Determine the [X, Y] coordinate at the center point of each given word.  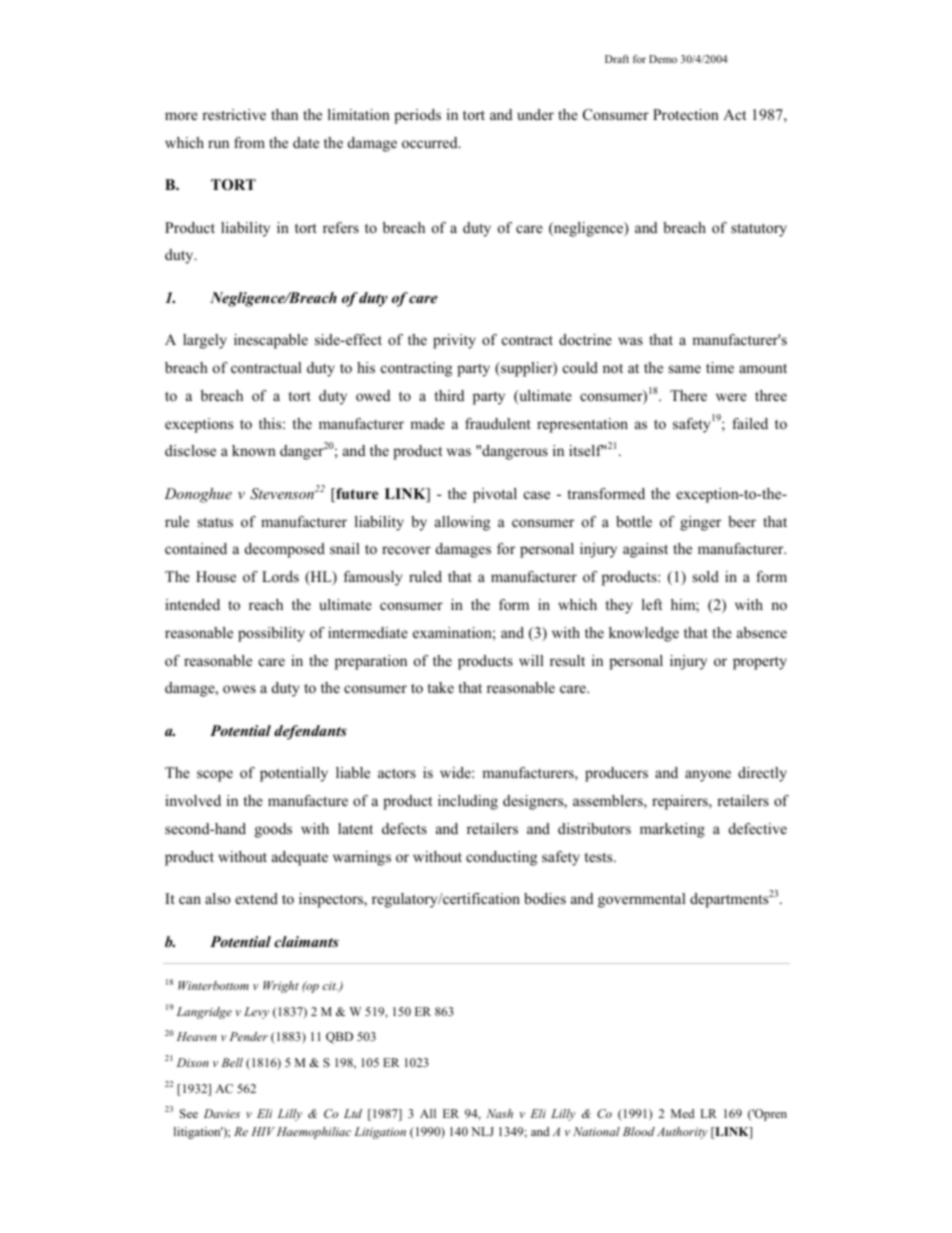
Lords [280, 576]
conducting [501, 858]
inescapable [271, 341]
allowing [462, 523]
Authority [682, 1133]
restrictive [234, 114]
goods [273, 830]
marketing [672, 830]
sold [706, 576]
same [685, 369]
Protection [686, 114]
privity [454, 341]
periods [417, 116]
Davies [222, 1113]
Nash [499, 1113]
